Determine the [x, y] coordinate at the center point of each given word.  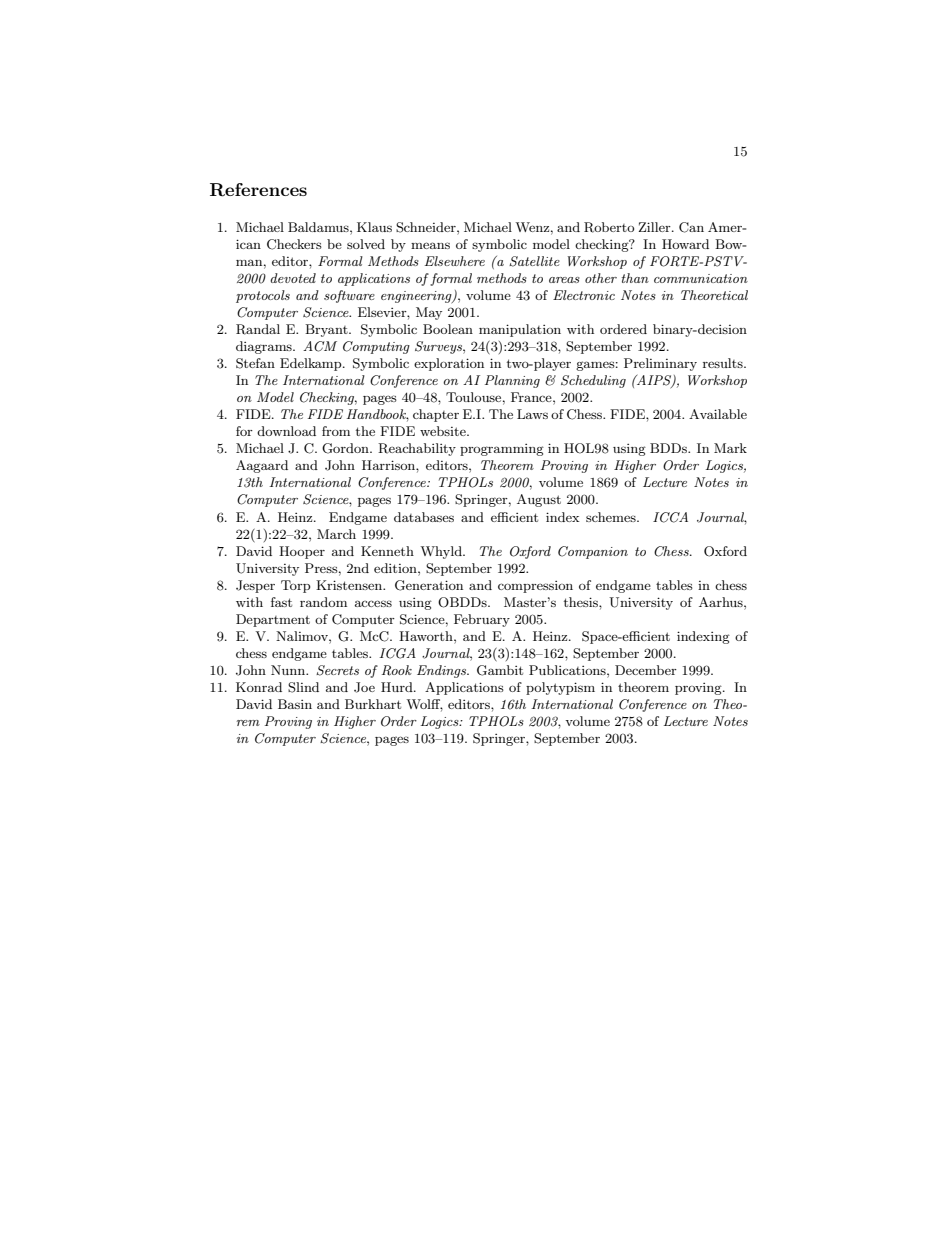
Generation [429, 585]
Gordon [346, 448]
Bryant [327, 330]
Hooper [302, 552]
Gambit [500, 670]
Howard [685, 244]
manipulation [520, 330]
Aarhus [722, 602]
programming [502, 450]
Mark [730, 448]
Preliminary [660, 364]
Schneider [427, 227]
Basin [295, 704]
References [258, 190]
